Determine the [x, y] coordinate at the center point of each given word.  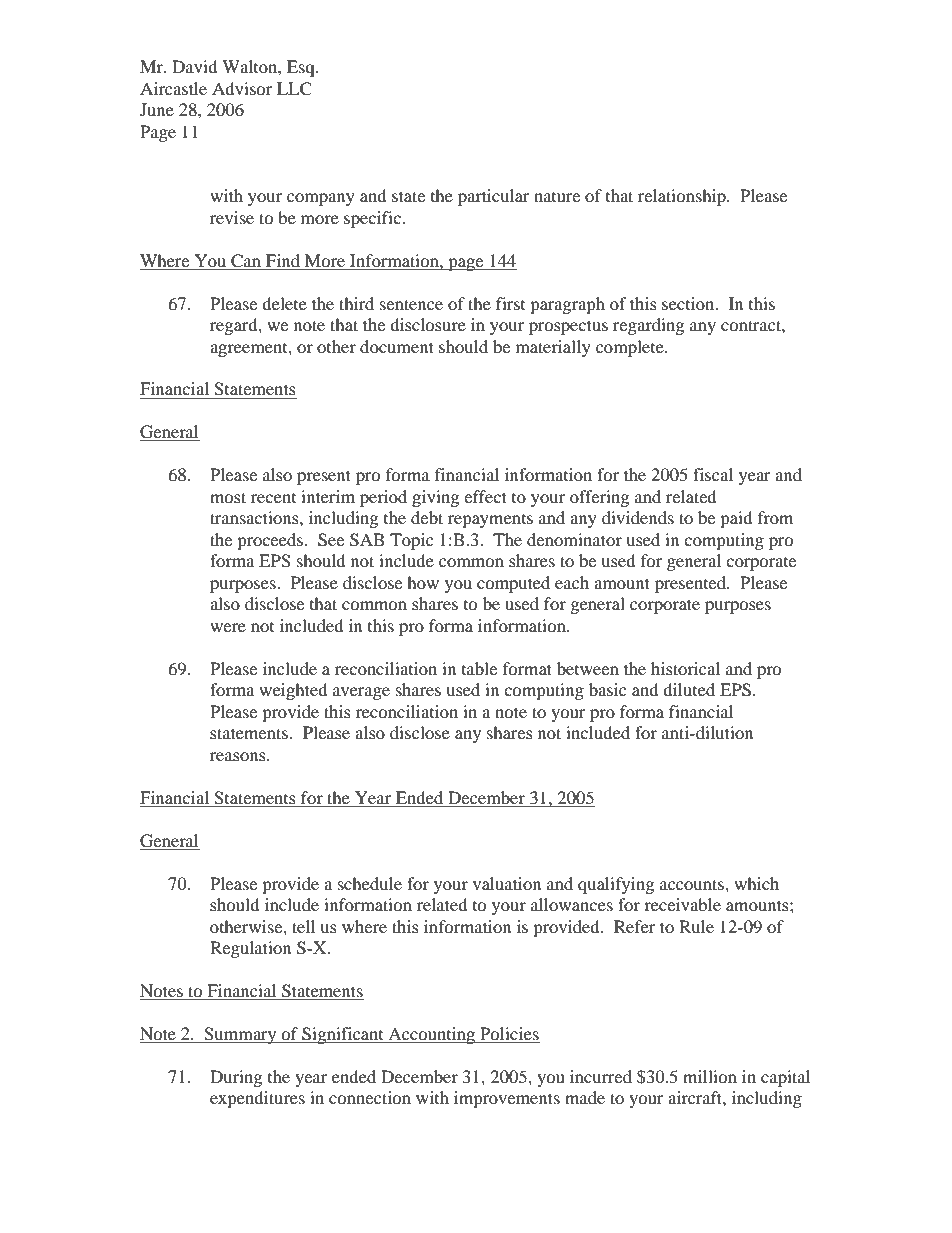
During [236, 1078]
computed [513, 584]
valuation [507, 883]
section [689, 303]
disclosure [428, 324]
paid [736, 519]
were [228, 627]
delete [284, 303]
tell [303, 926]
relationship [683, 197]
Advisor [242, 88]
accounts [693, 884]
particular [494, 197]
